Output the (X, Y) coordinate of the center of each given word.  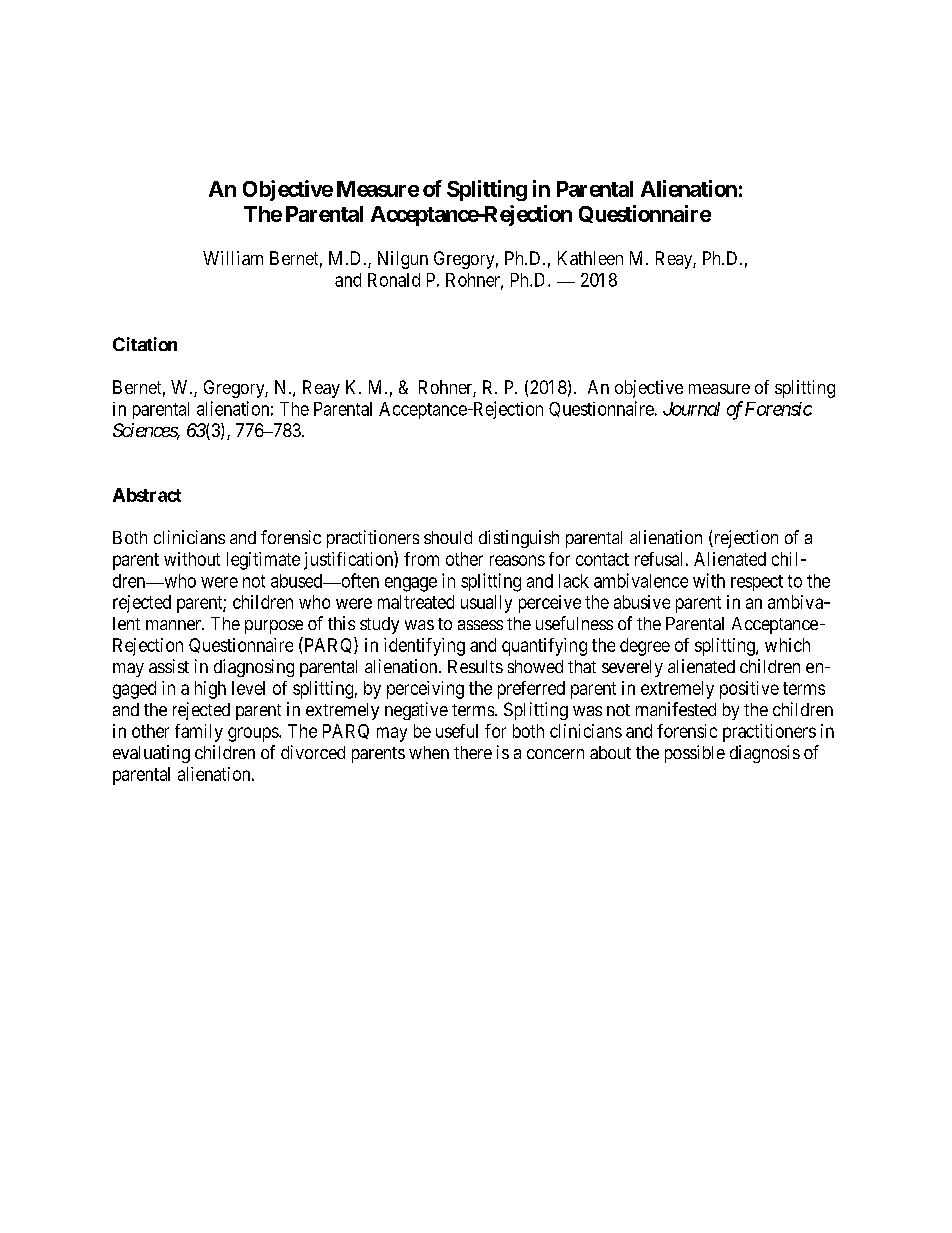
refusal (658, 559)
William (233, 258)
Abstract (147, 495)
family (199, 733)
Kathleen (590, 258)
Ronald (394, 280)
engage (411, 584)
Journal (691, 409)
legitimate (263, 561)
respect (757, 583)
